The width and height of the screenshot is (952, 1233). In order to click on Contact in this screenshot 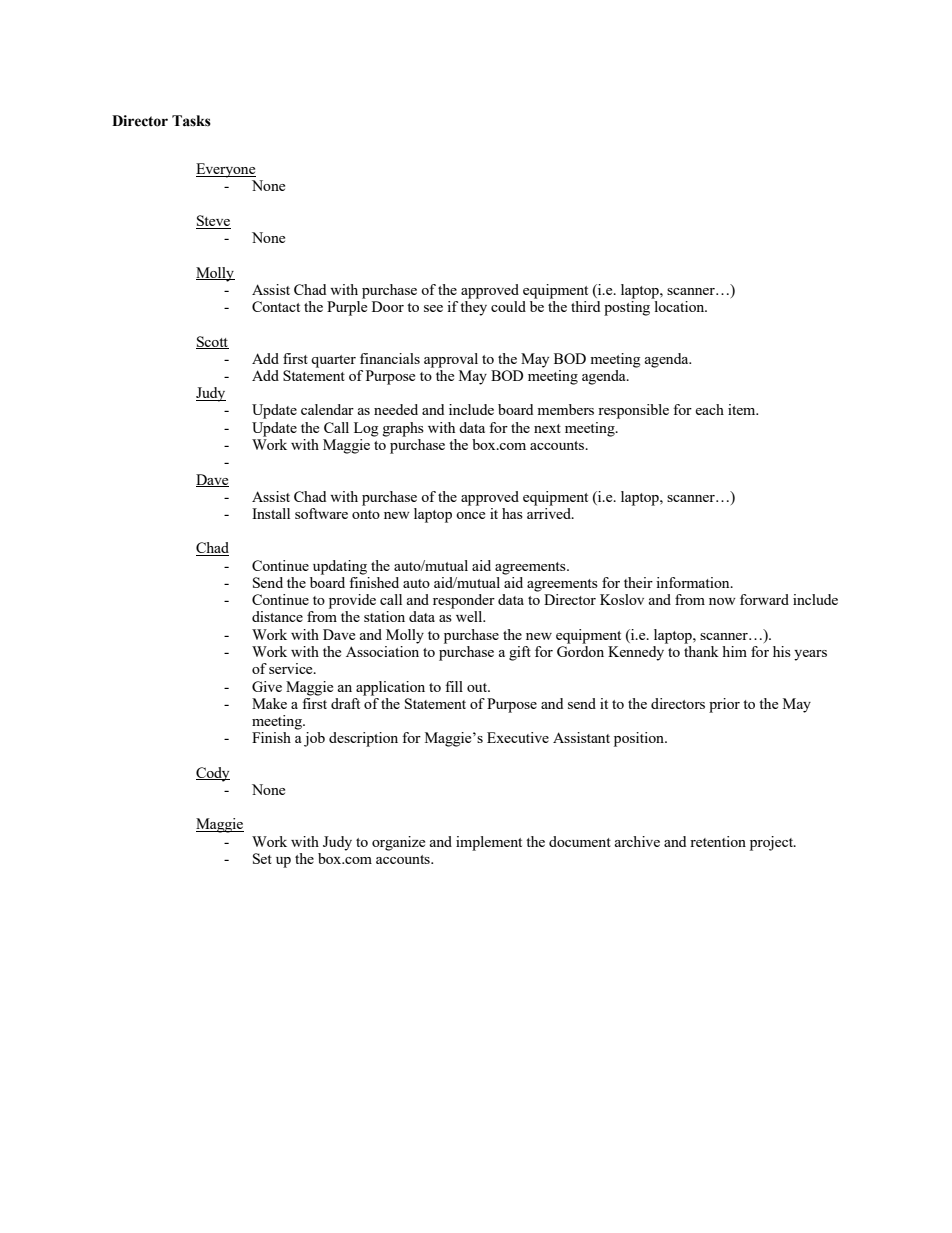, I will do `click(276, 306)`.
